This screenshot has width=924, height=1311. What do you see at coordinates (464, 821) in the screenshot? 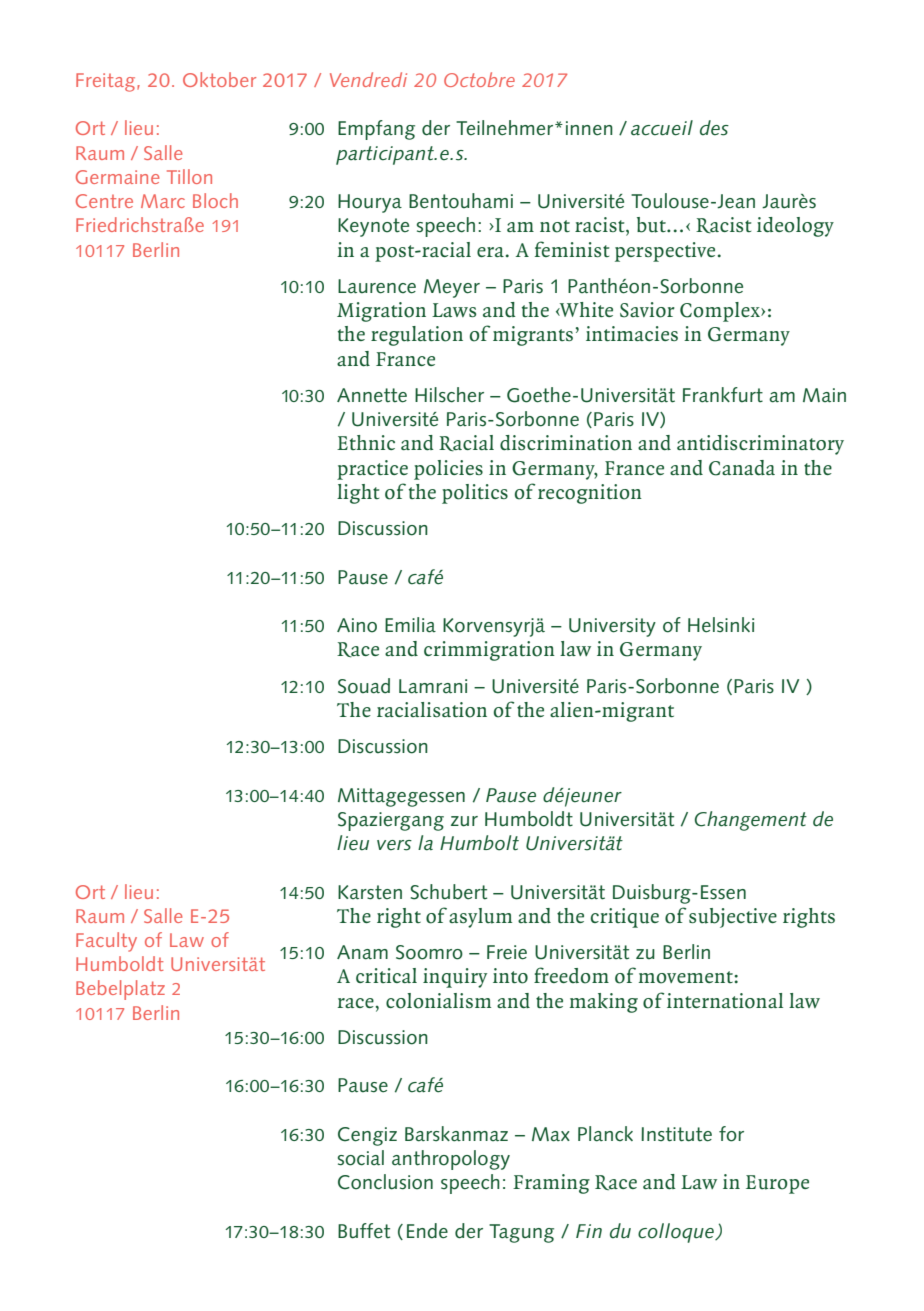
I see `zur` at bounding box center [464, 821].
